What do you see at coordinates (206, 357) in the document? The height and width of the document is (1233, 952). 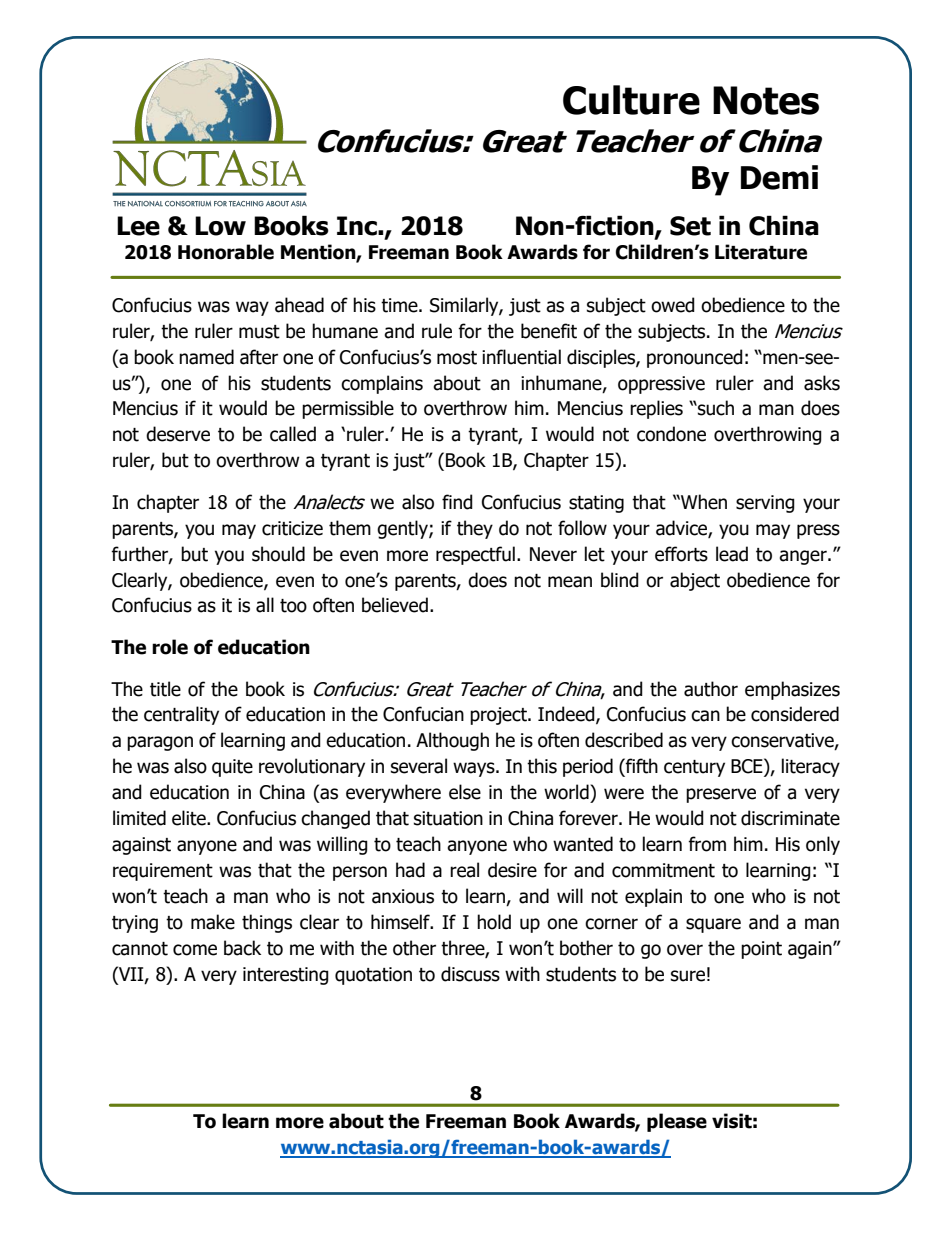 I see `named` at bounding box center [206, 357].
